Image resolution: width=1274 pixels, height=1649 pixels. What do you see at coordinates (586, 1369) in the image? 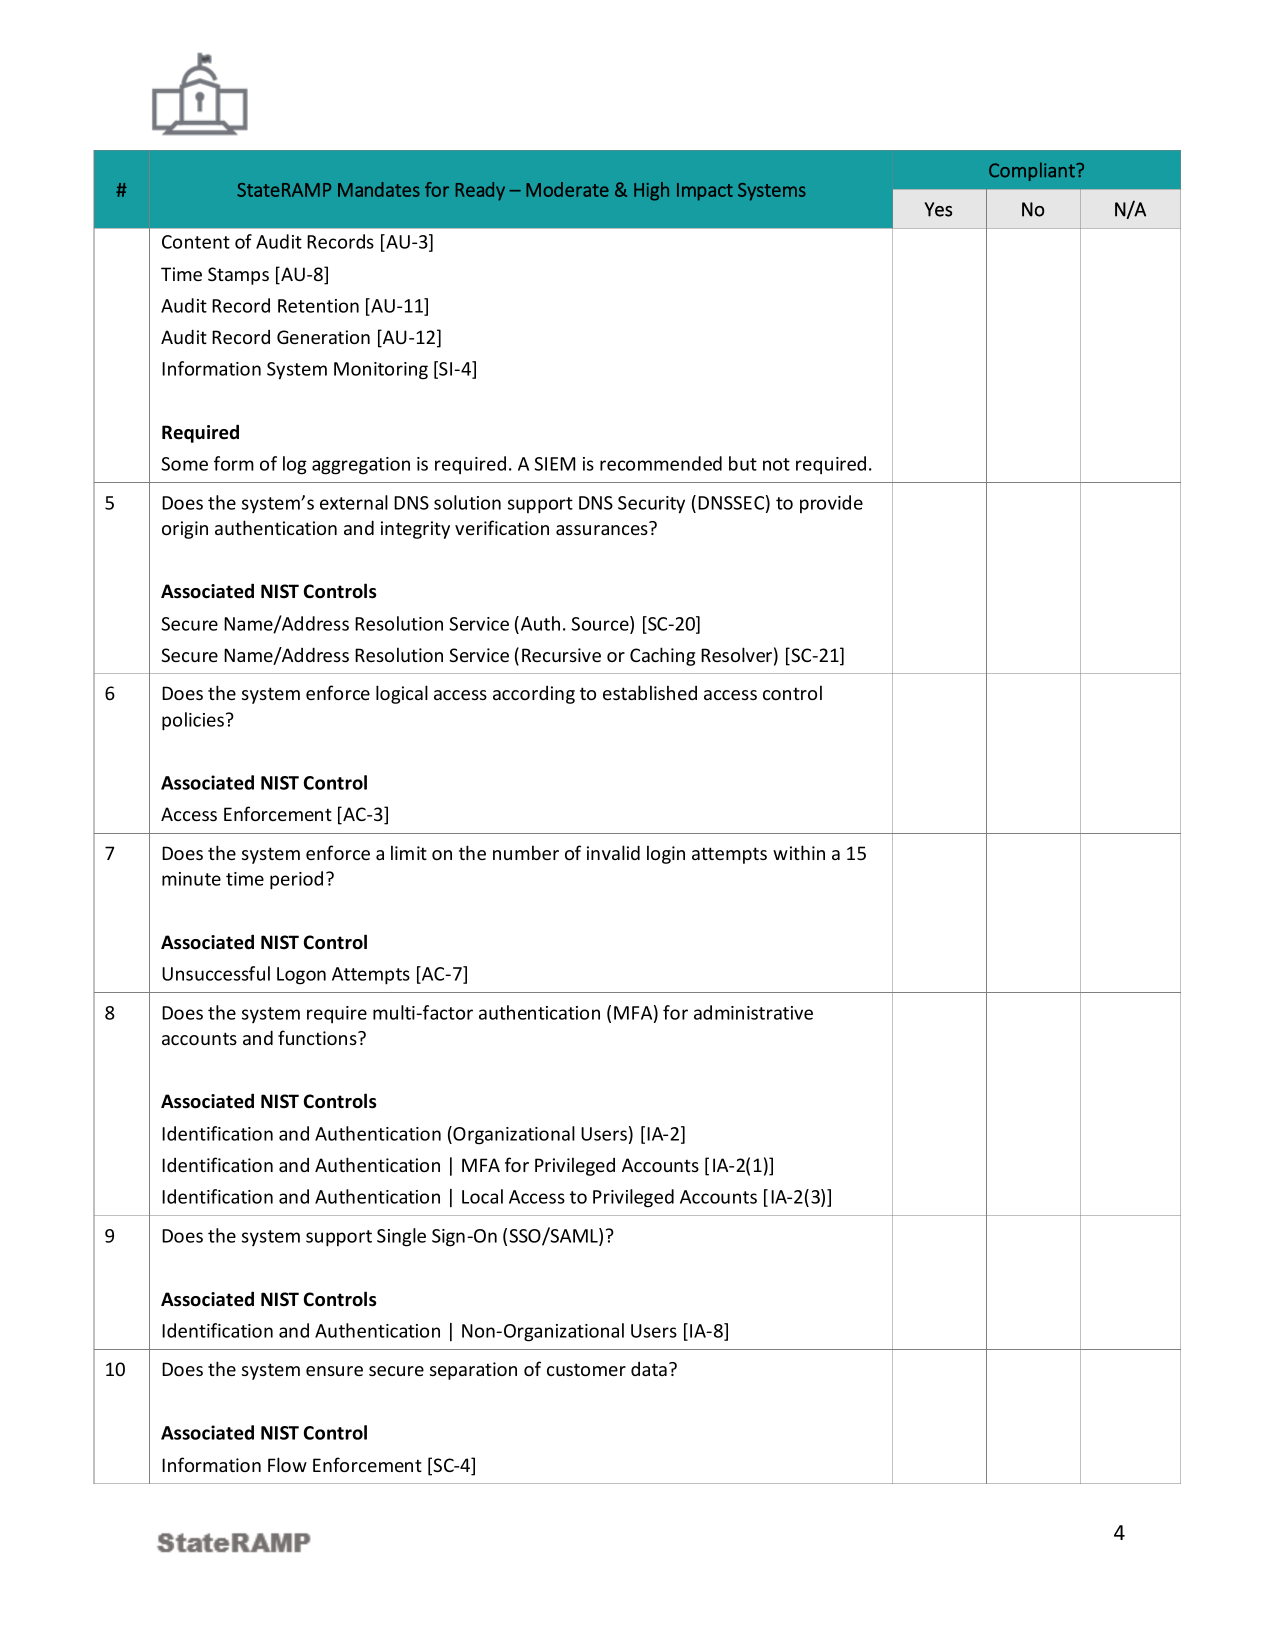
I see `customer` at bounding box center [586, 1369].
